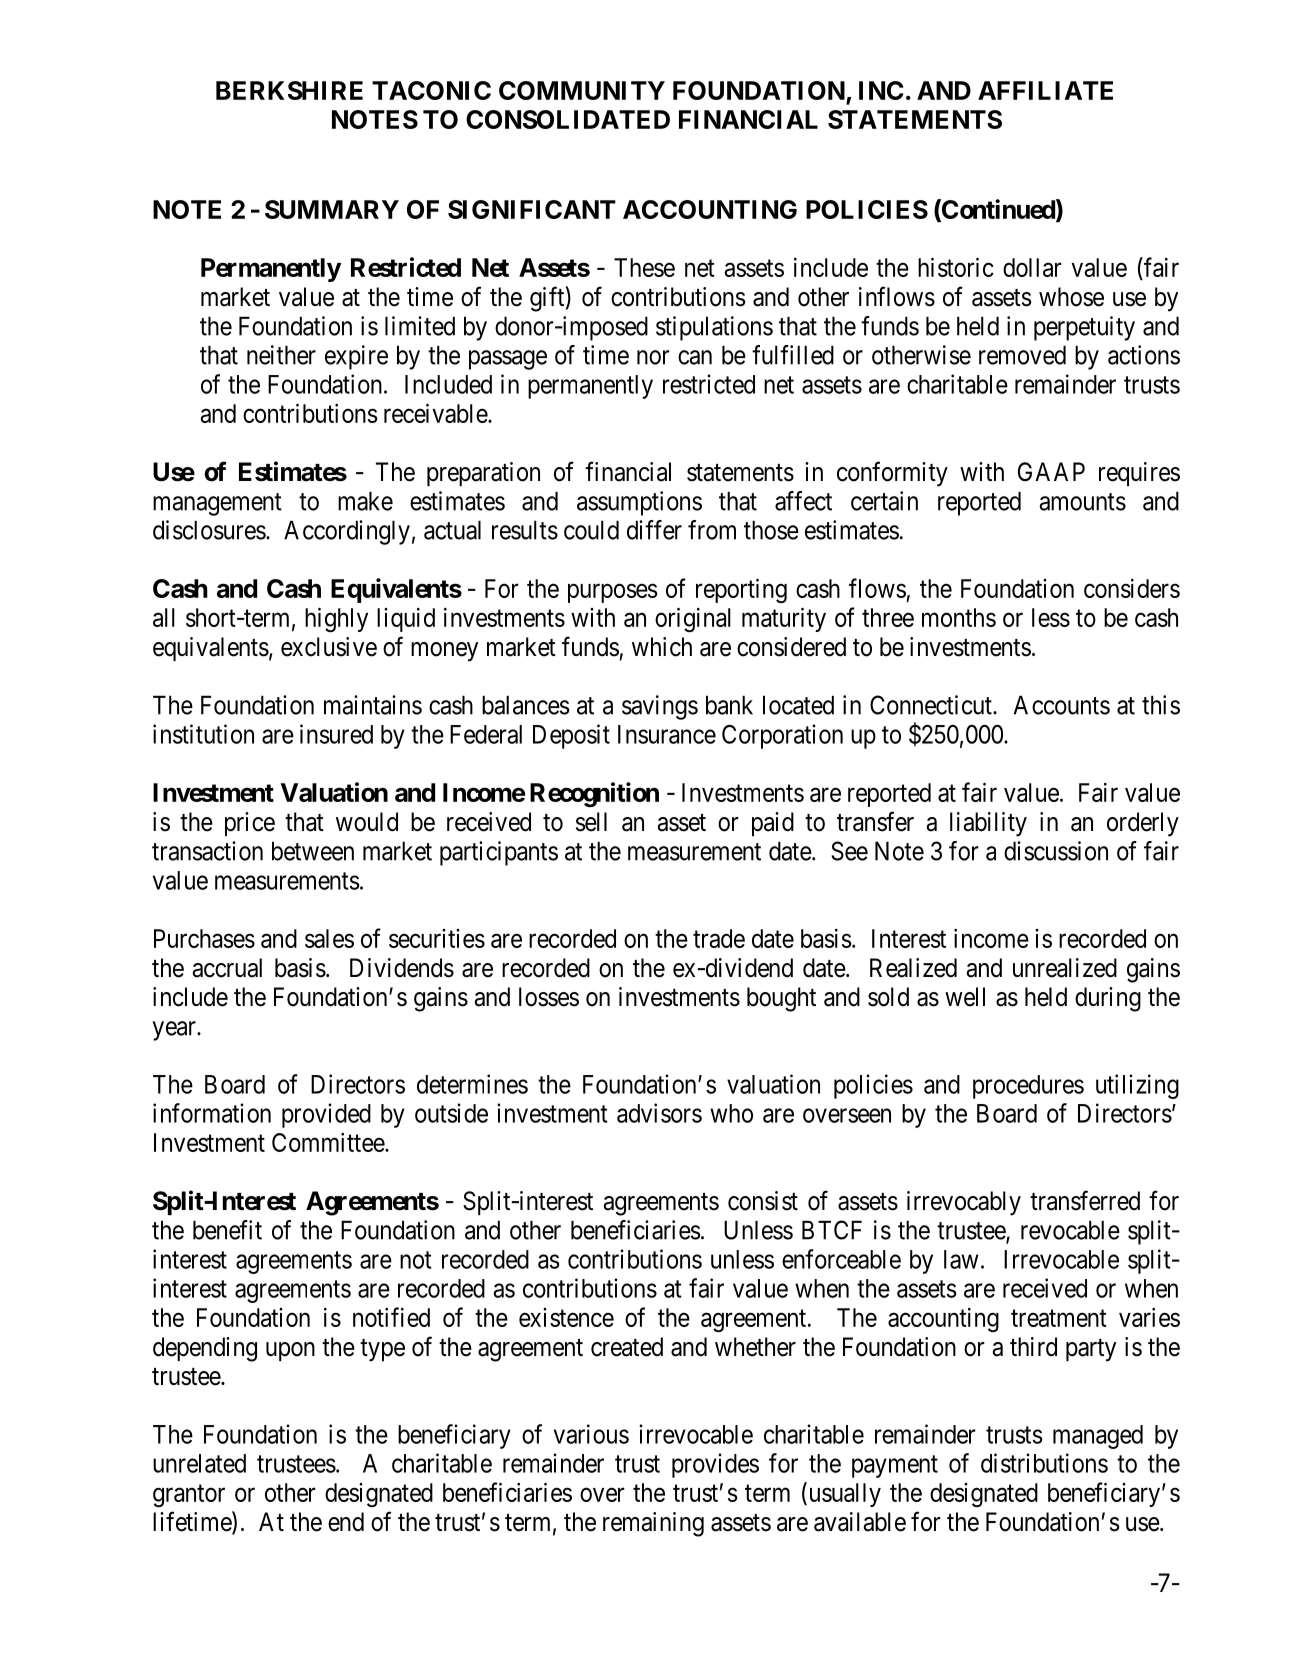  I want to click on provides, so click(715, 1465).
